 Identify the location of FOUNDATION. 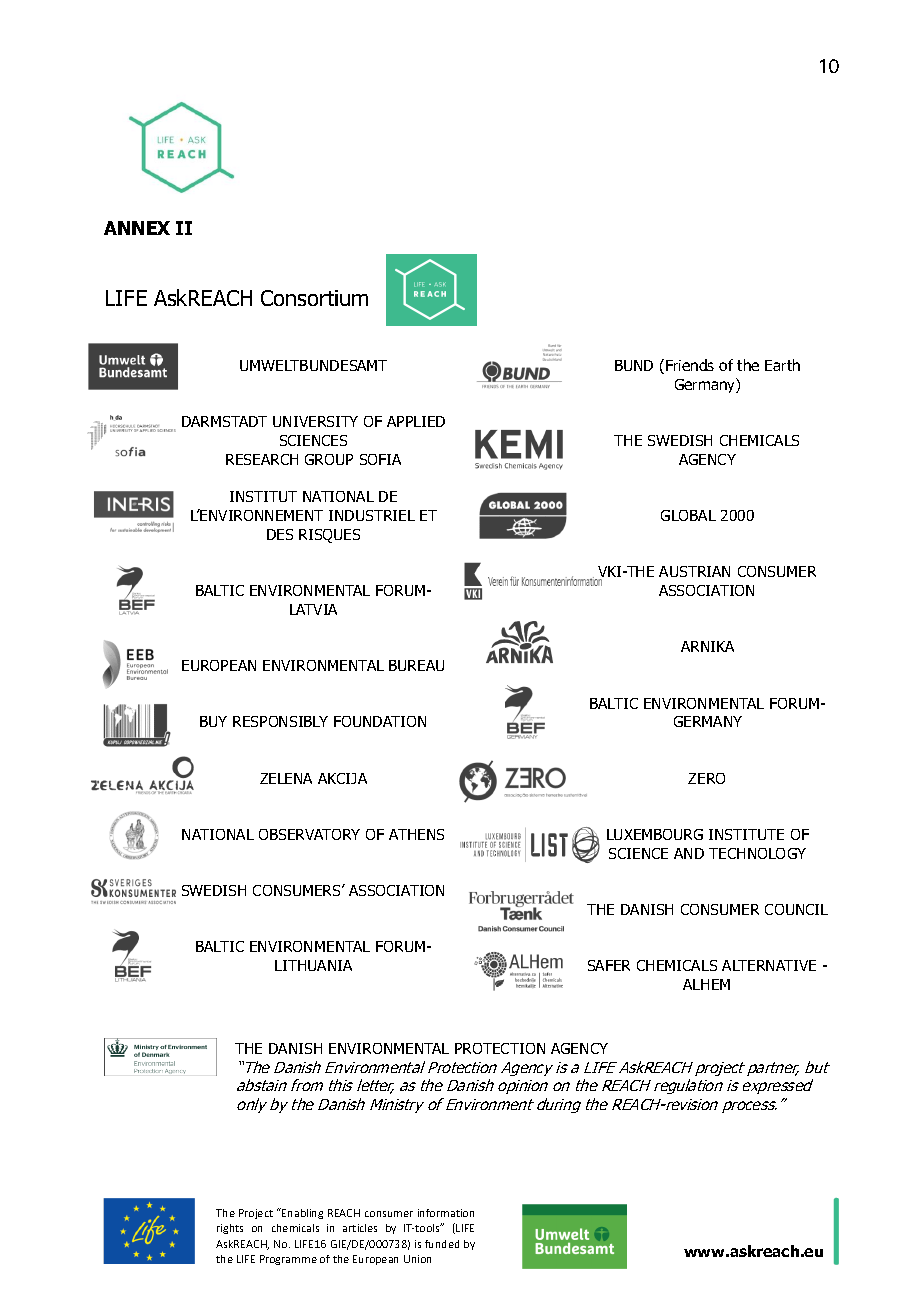
(380, 721).
